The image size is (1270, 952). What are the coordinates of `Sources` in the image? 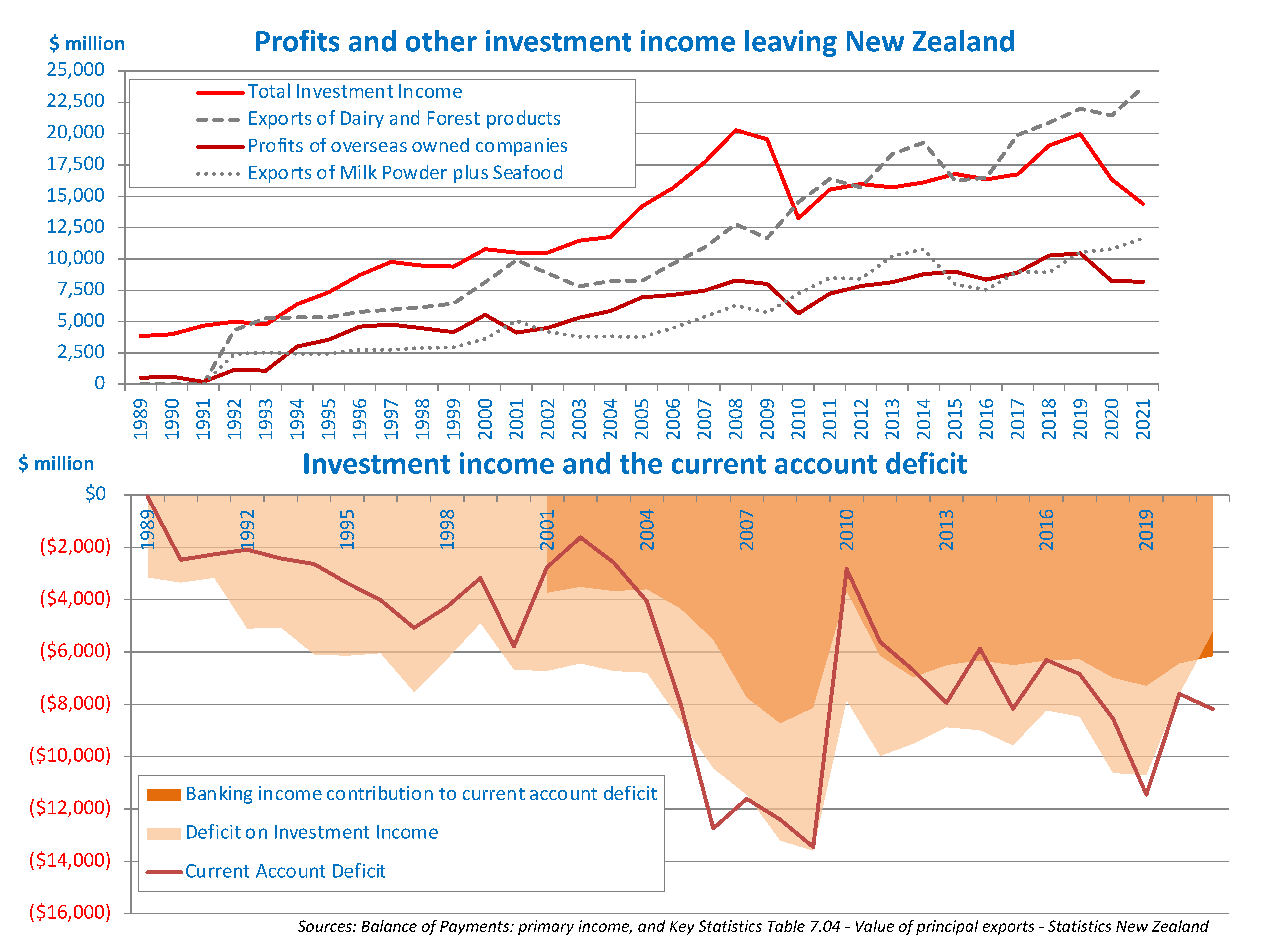 It's located at (326, 926).
